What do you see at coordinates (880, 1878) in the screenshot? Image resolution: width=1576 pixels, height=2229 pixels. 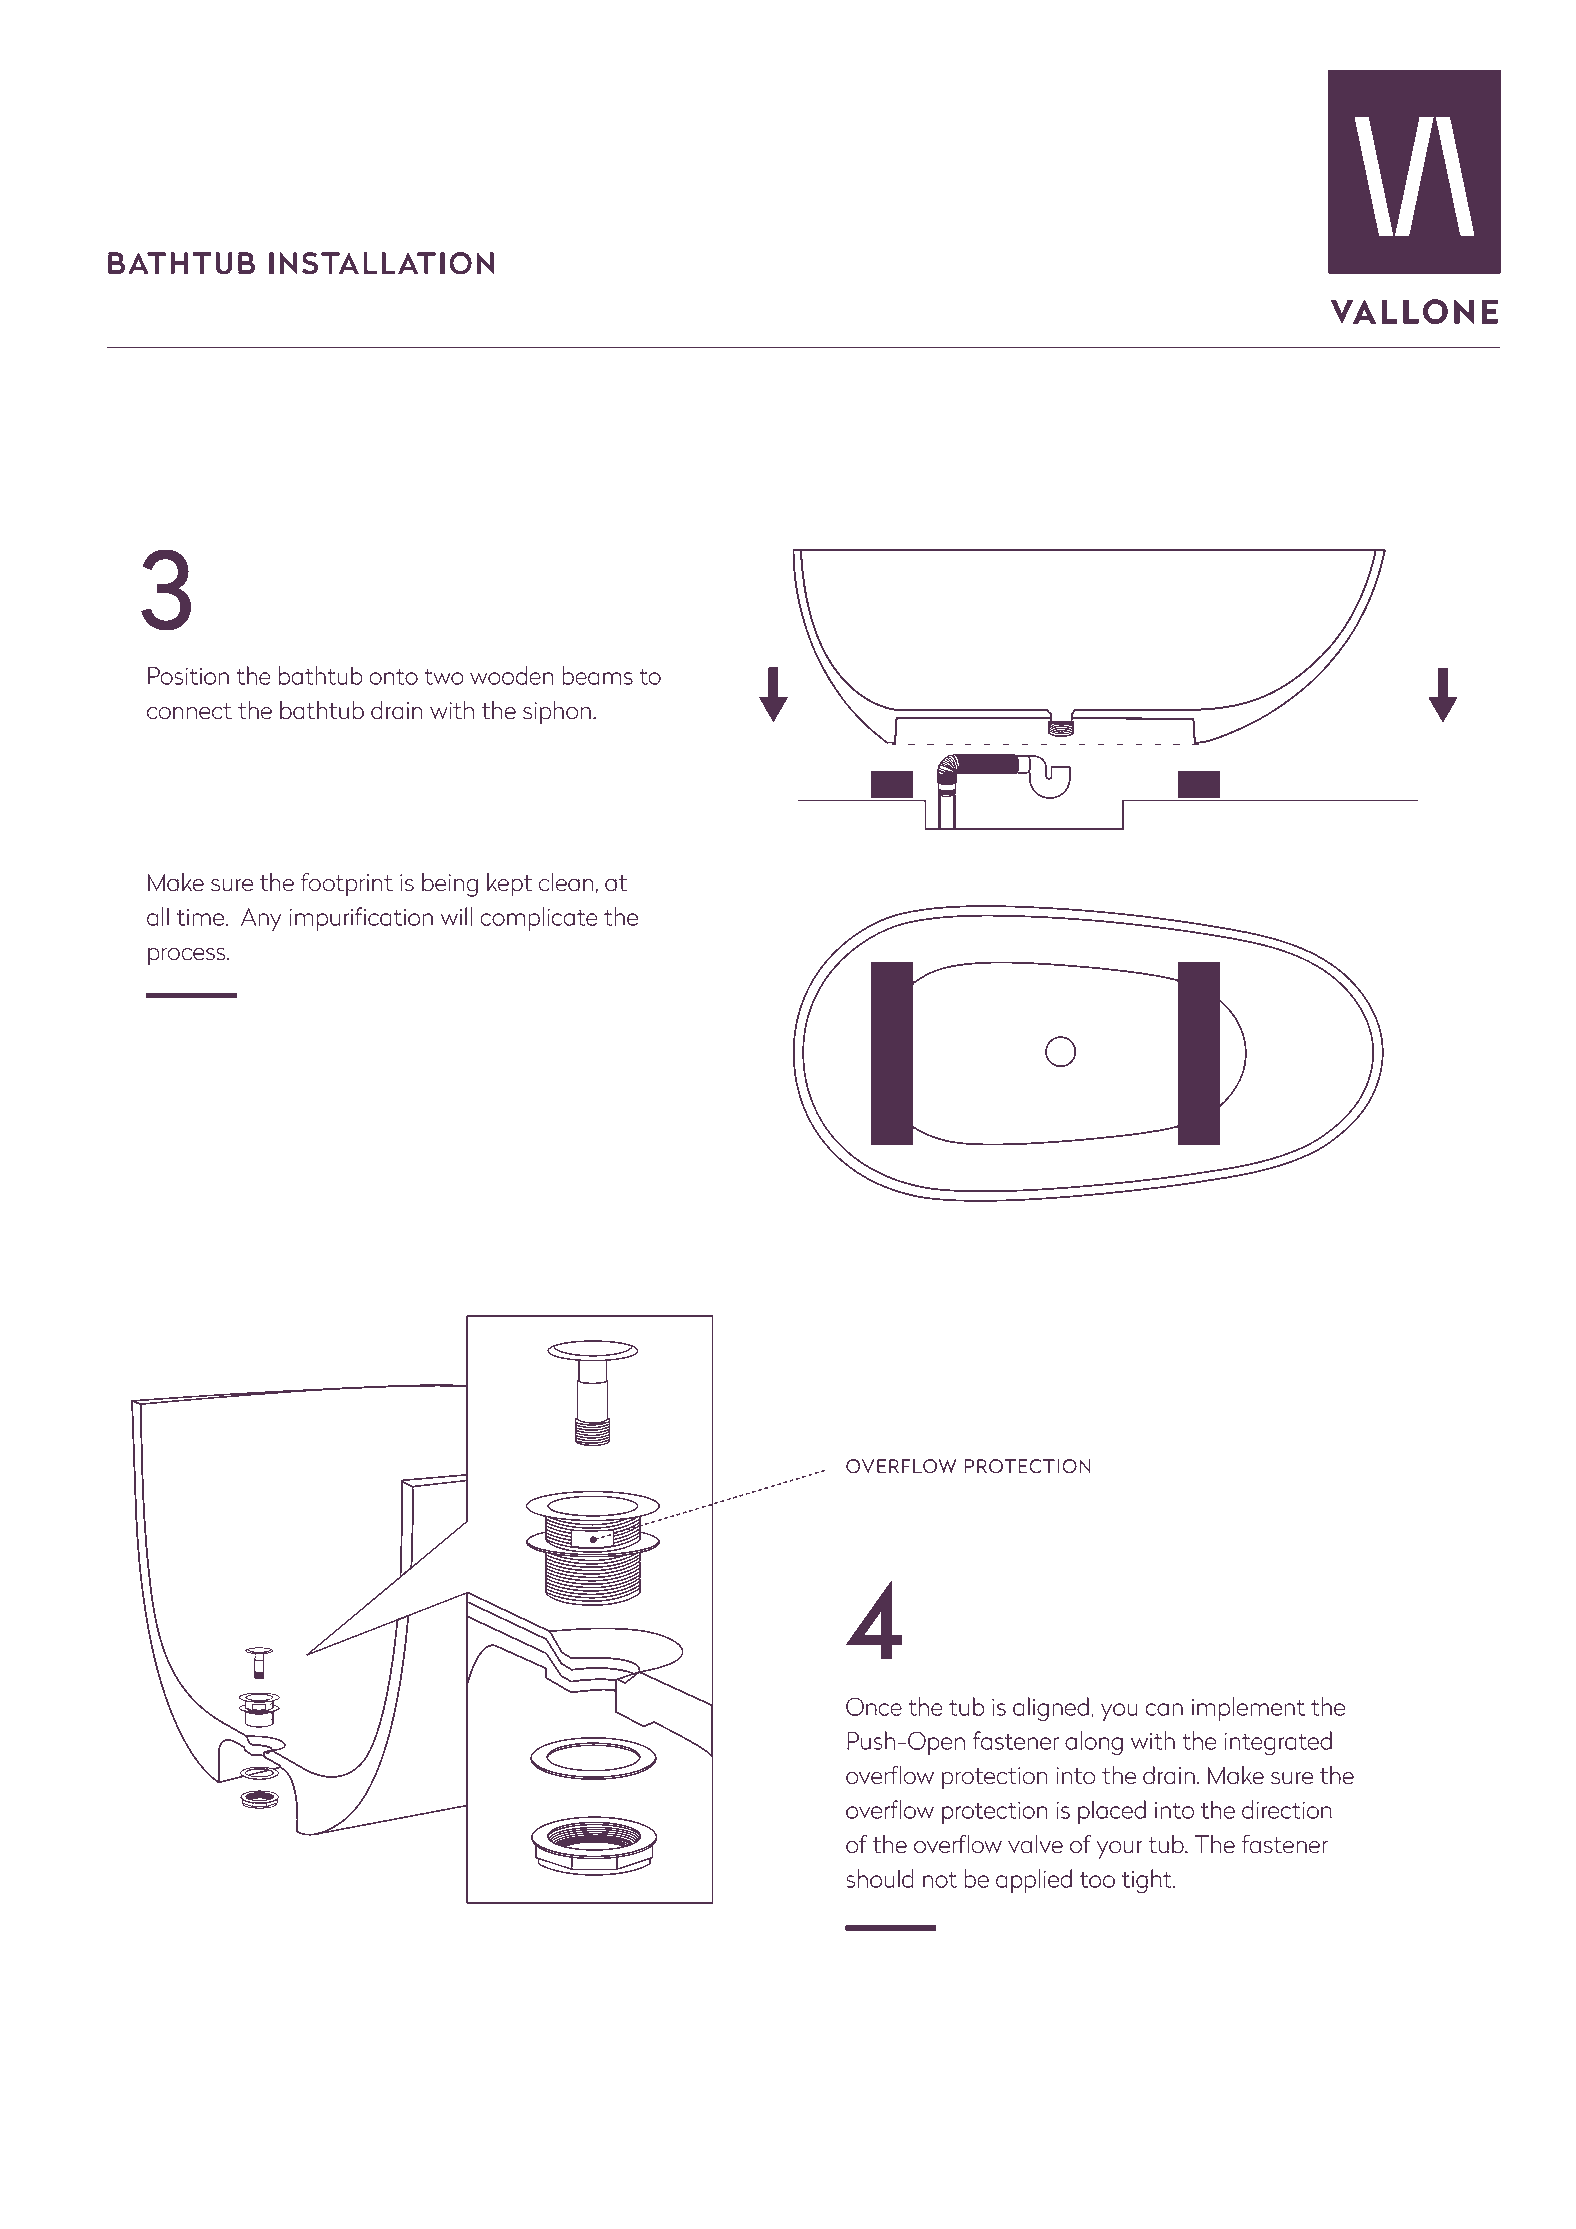 I see `should` at bounding box center [880, 1878].
